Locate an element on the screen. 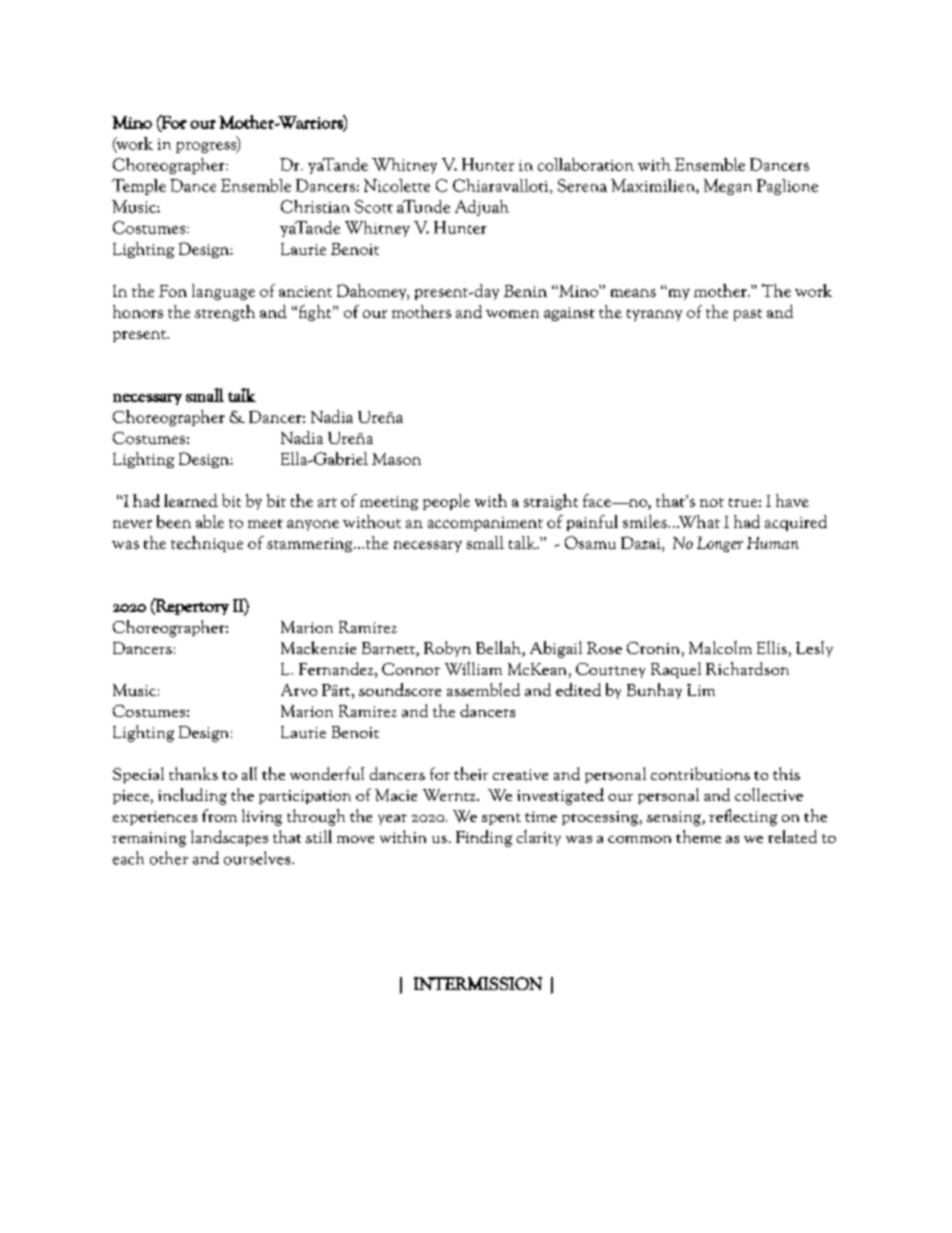 The width and height of the screenshot is (952, 1233). ourselves is located at coordinates (258, 858).
